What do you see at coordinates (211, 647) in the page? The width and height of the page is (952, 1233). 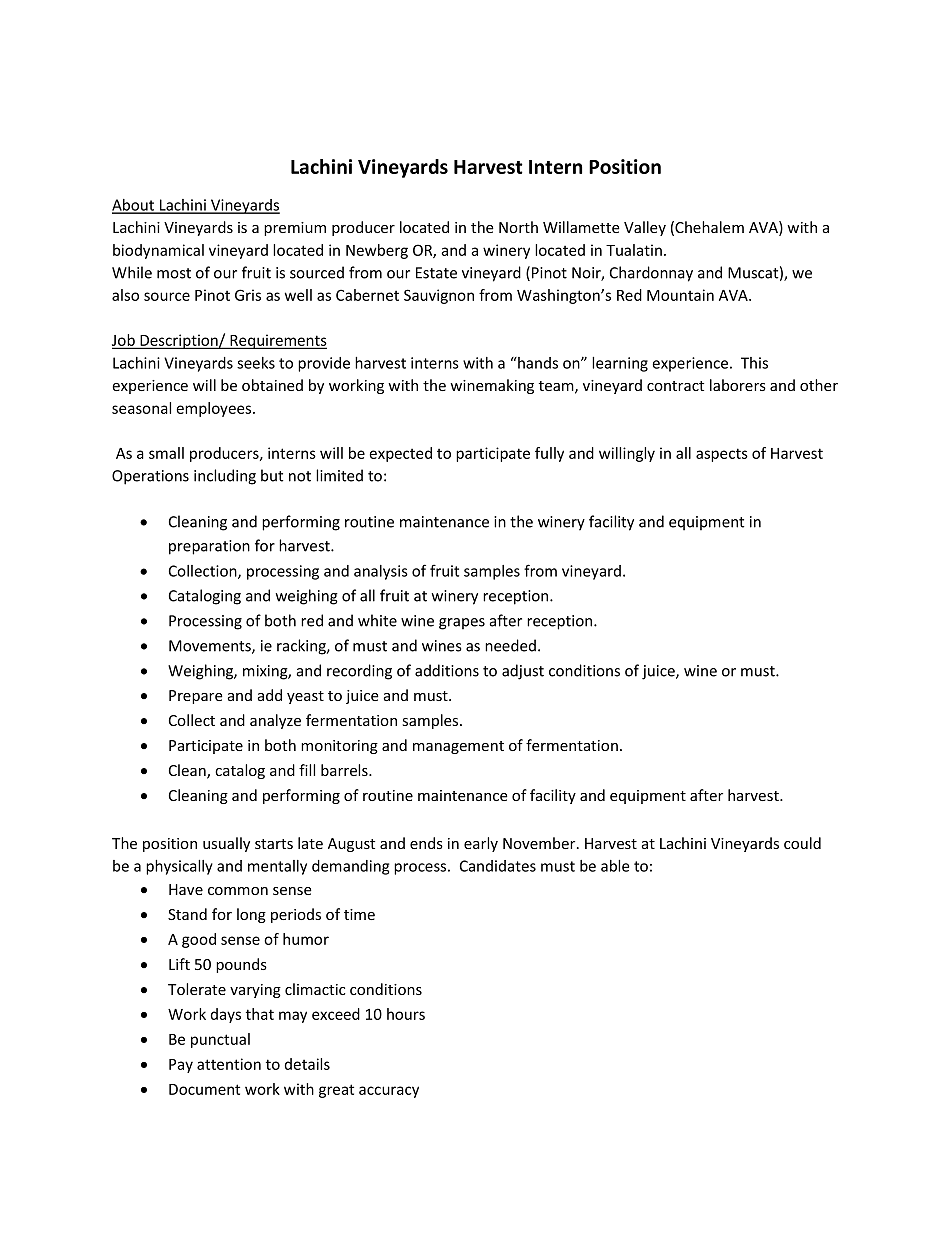 I see `Movements` at bounding box center [211, 647].
